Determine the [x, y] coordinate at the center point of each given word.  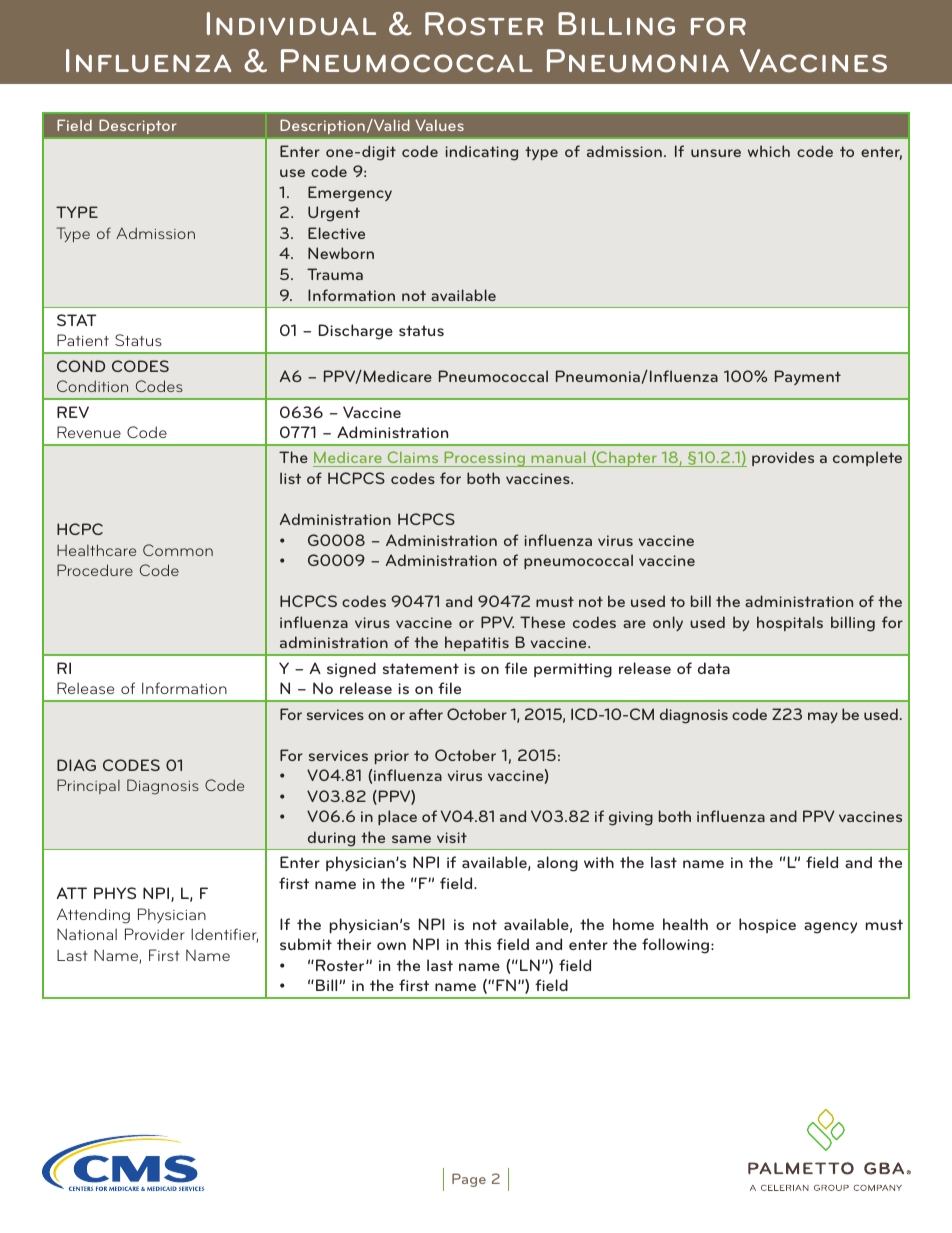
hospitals [790, 623]
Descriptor [138, 126]
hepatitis [477, 645]
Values [439, 125]
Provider [155, 934]
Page [469, 1180]
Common [178, 550]
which [769, 151]
